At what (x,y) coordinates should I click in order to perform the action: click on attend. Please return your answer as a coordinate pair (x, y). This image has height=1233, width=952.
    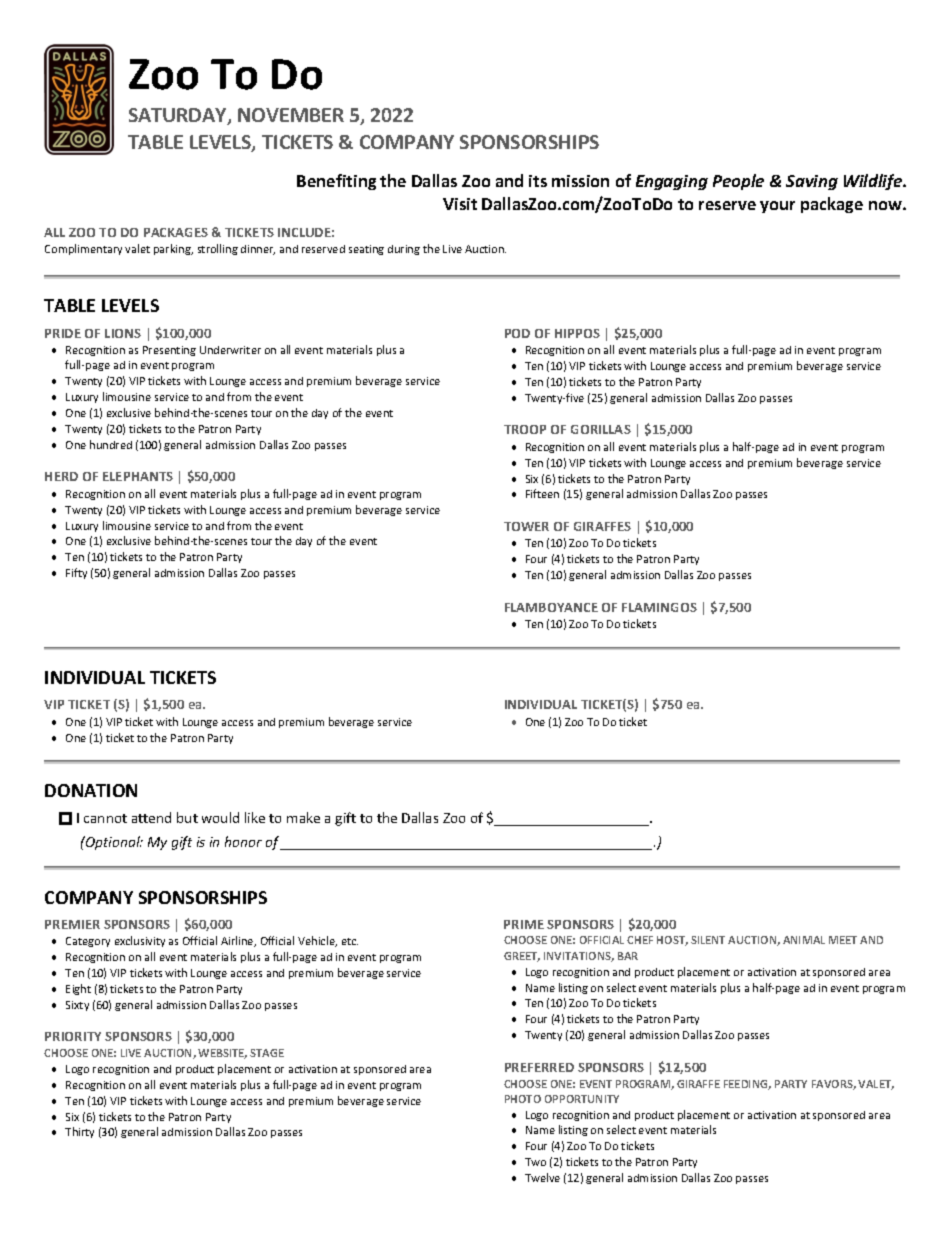
    Looking at the image, I should click on (151, 817).
